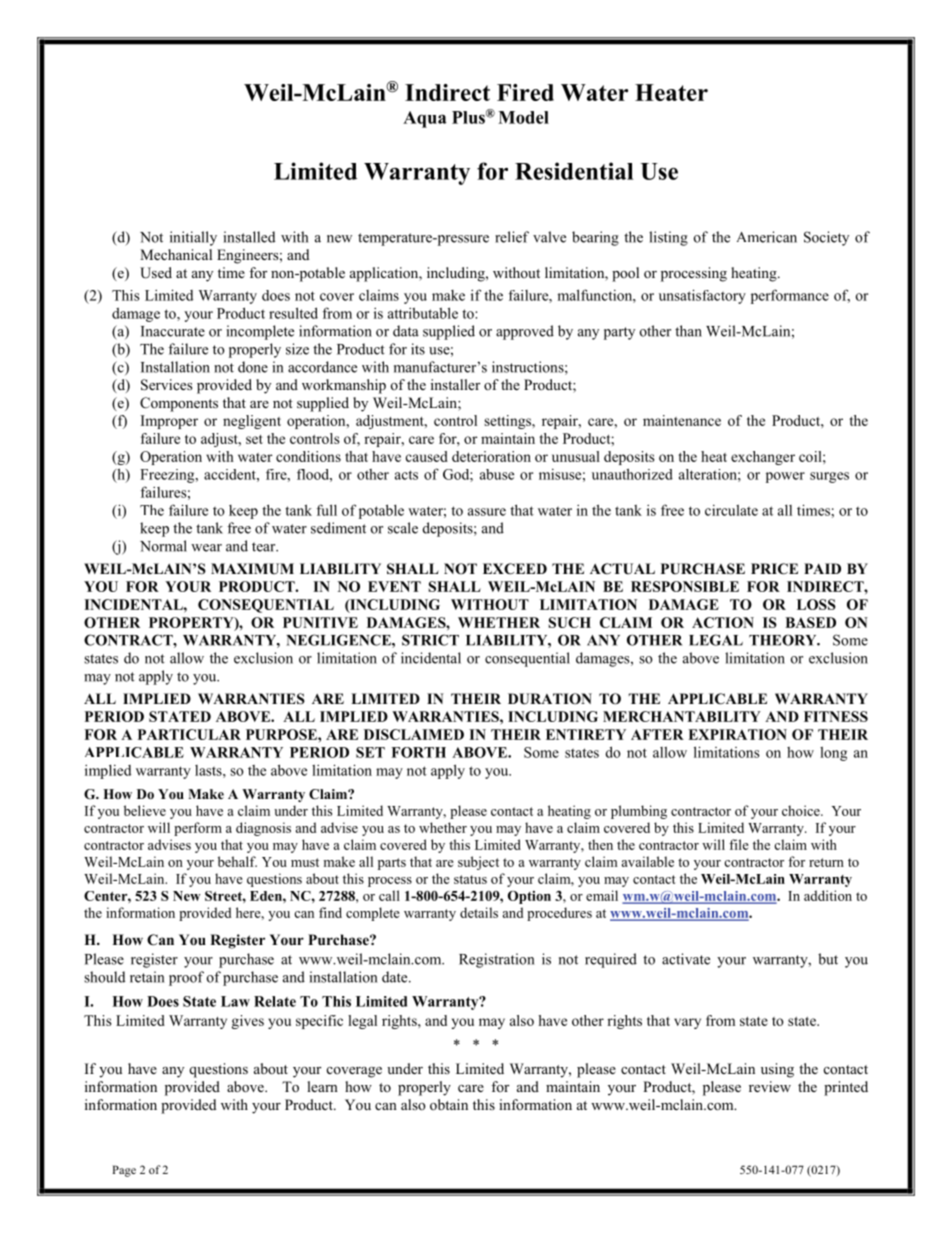  What do you see at coordinates (478, 863) in the page?
I see `subject` at bounding box center [478, 863].
